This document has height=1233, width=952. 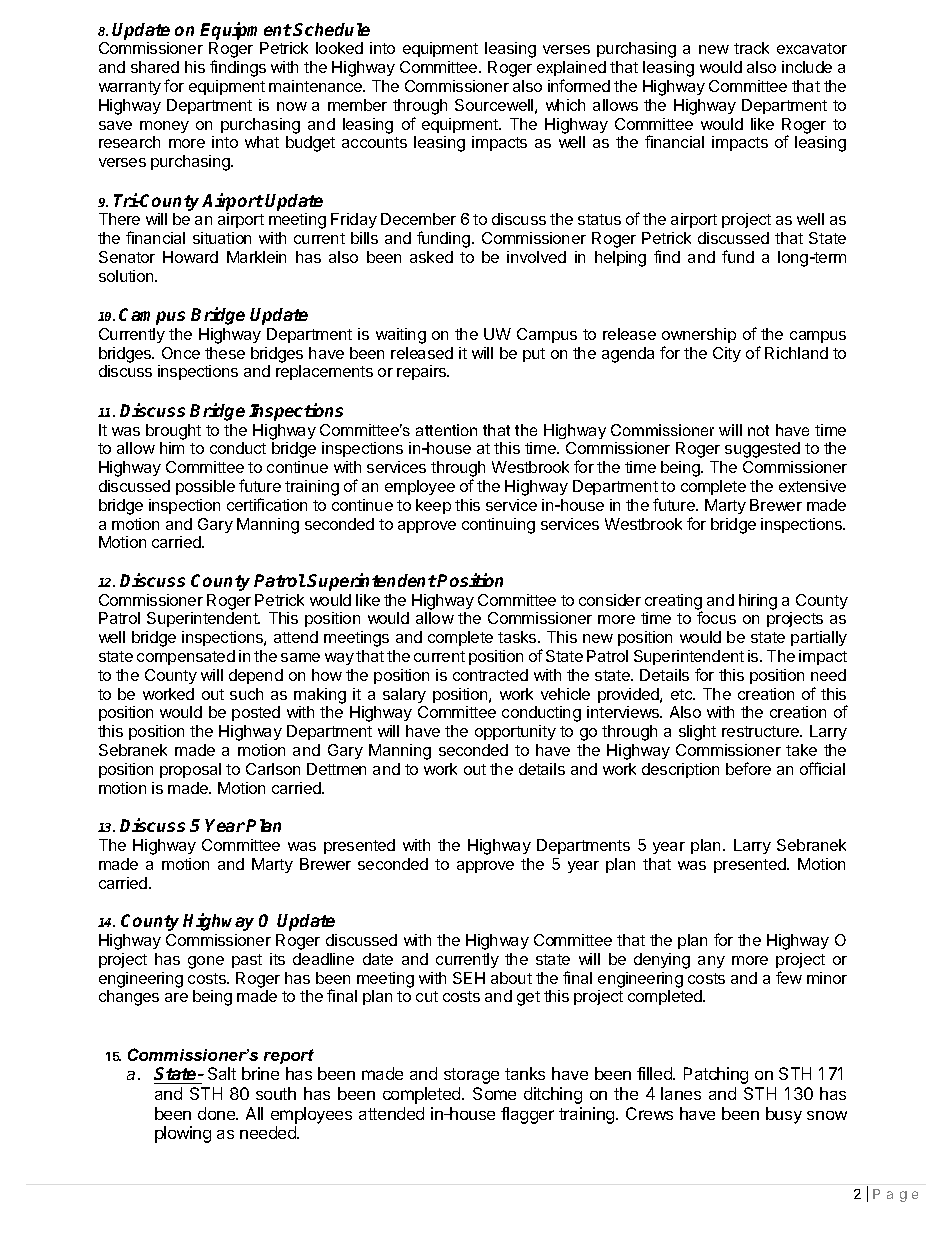 I want to click on done, so click(x=217, y=1113).
